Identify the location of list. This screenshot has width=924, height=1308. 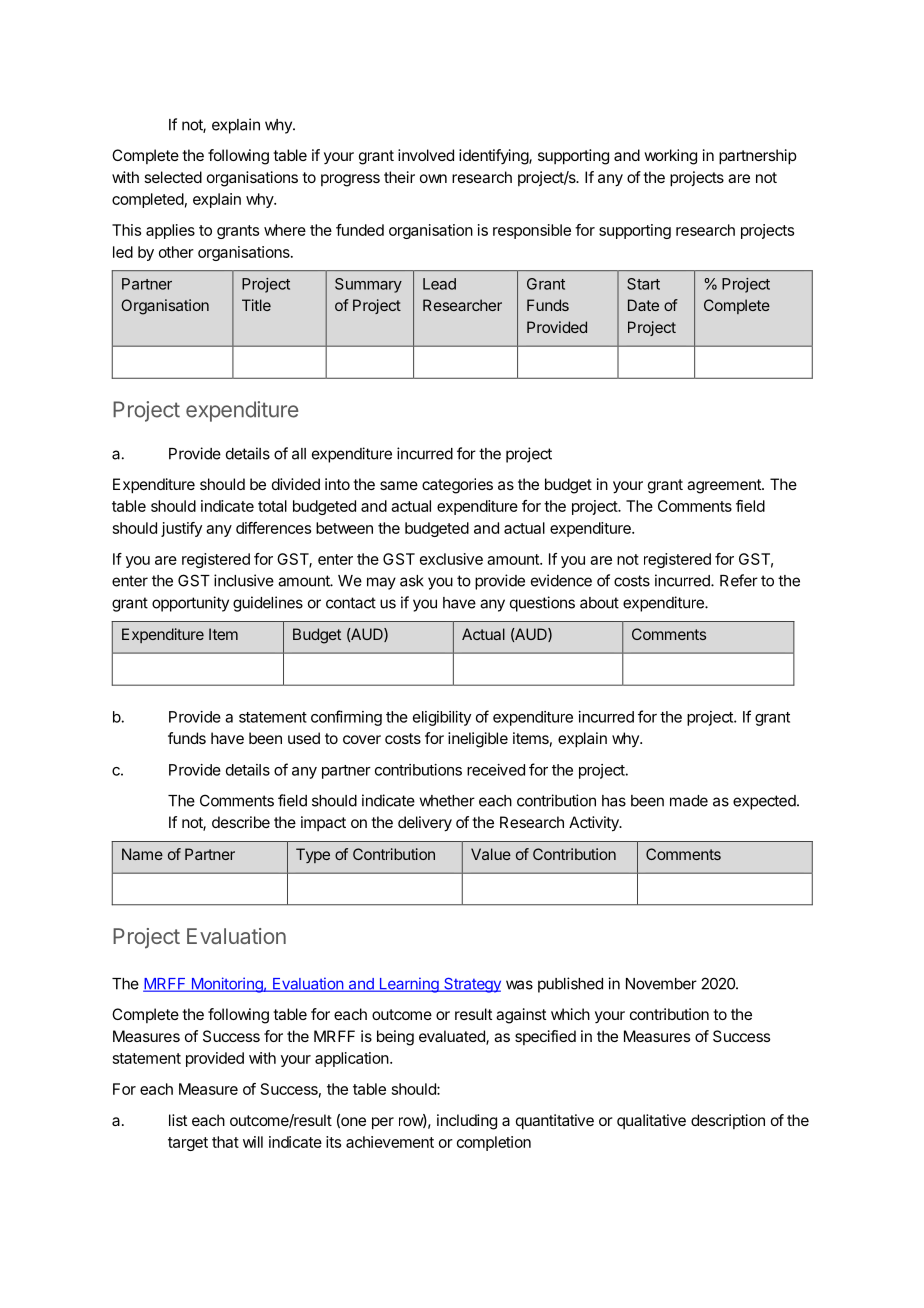
(178, 1120).
